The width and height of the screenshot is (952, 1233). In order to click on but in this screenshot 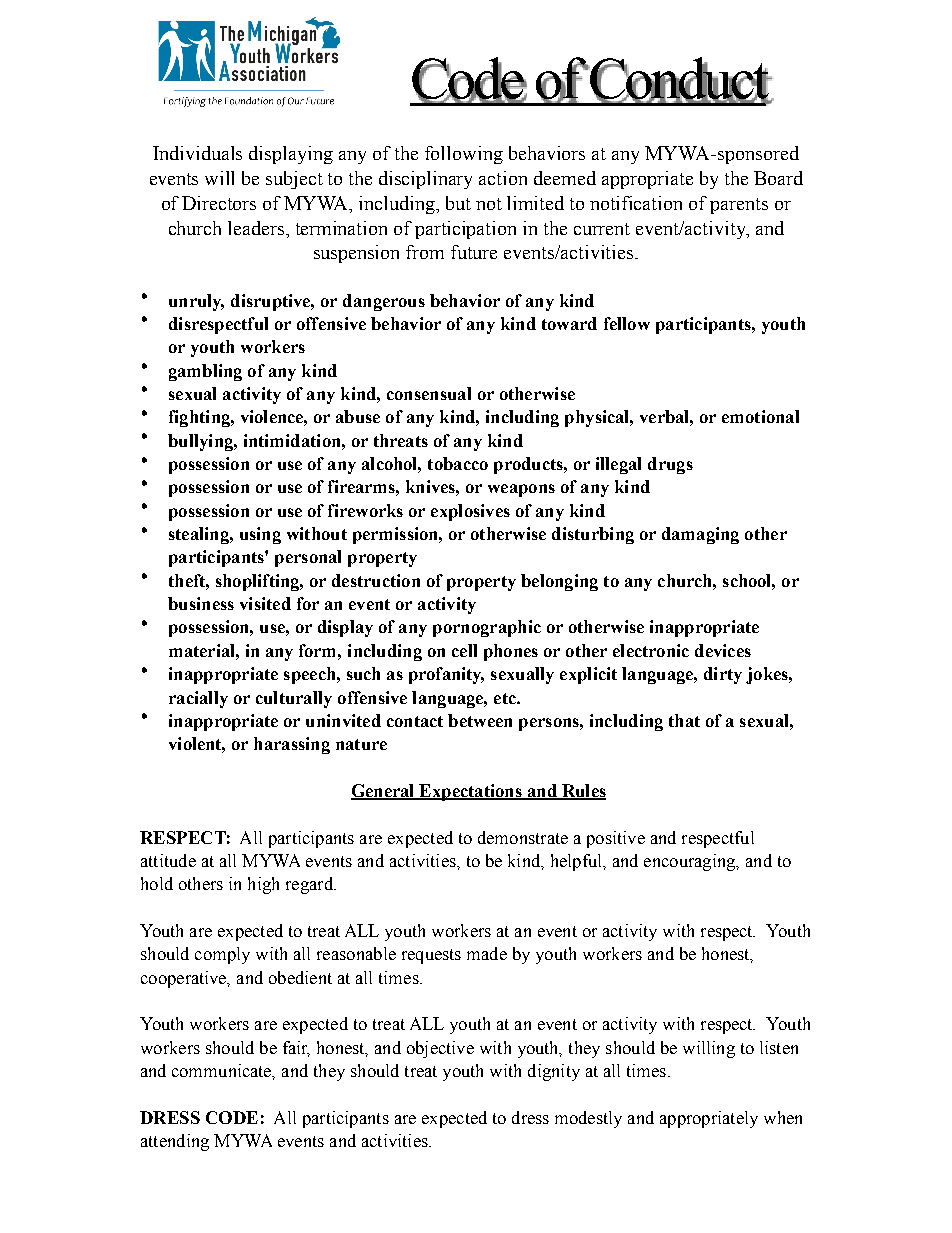, I will do `click(458, 203)`.
